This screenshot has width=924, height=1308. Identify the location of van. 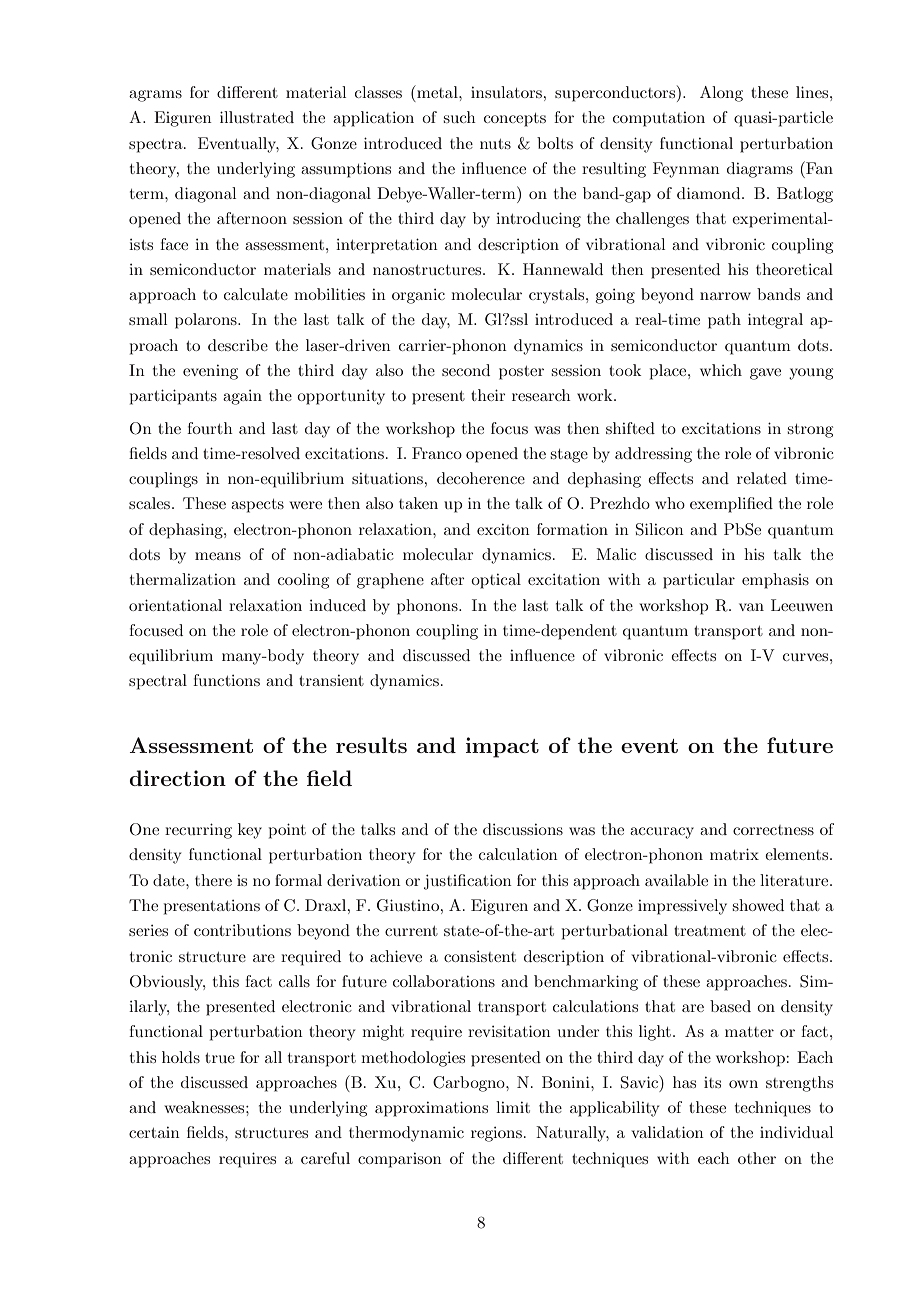
(751, 607).
